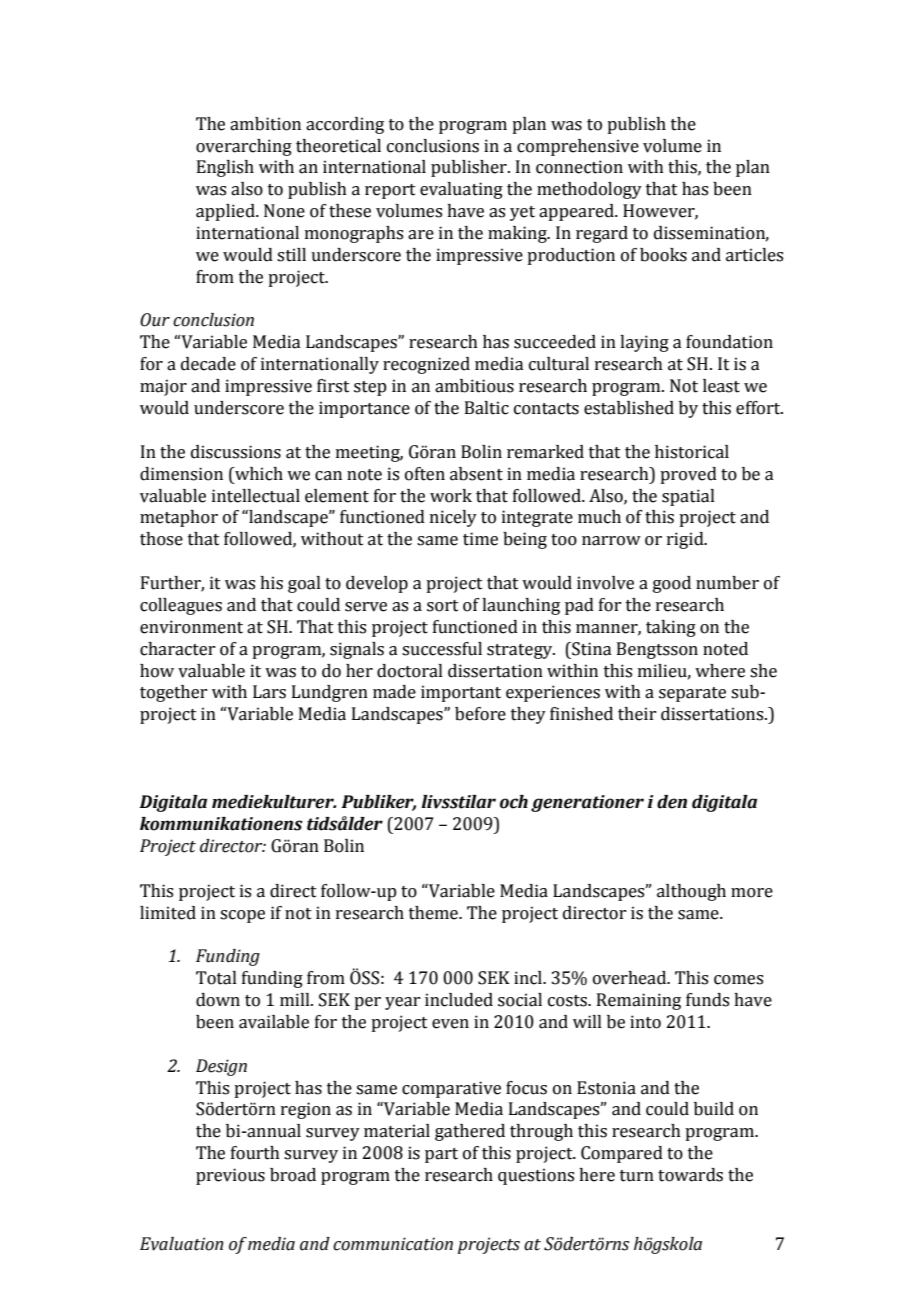 This image has width=924, height=1309. I want to click on English, so click(225, 168).
